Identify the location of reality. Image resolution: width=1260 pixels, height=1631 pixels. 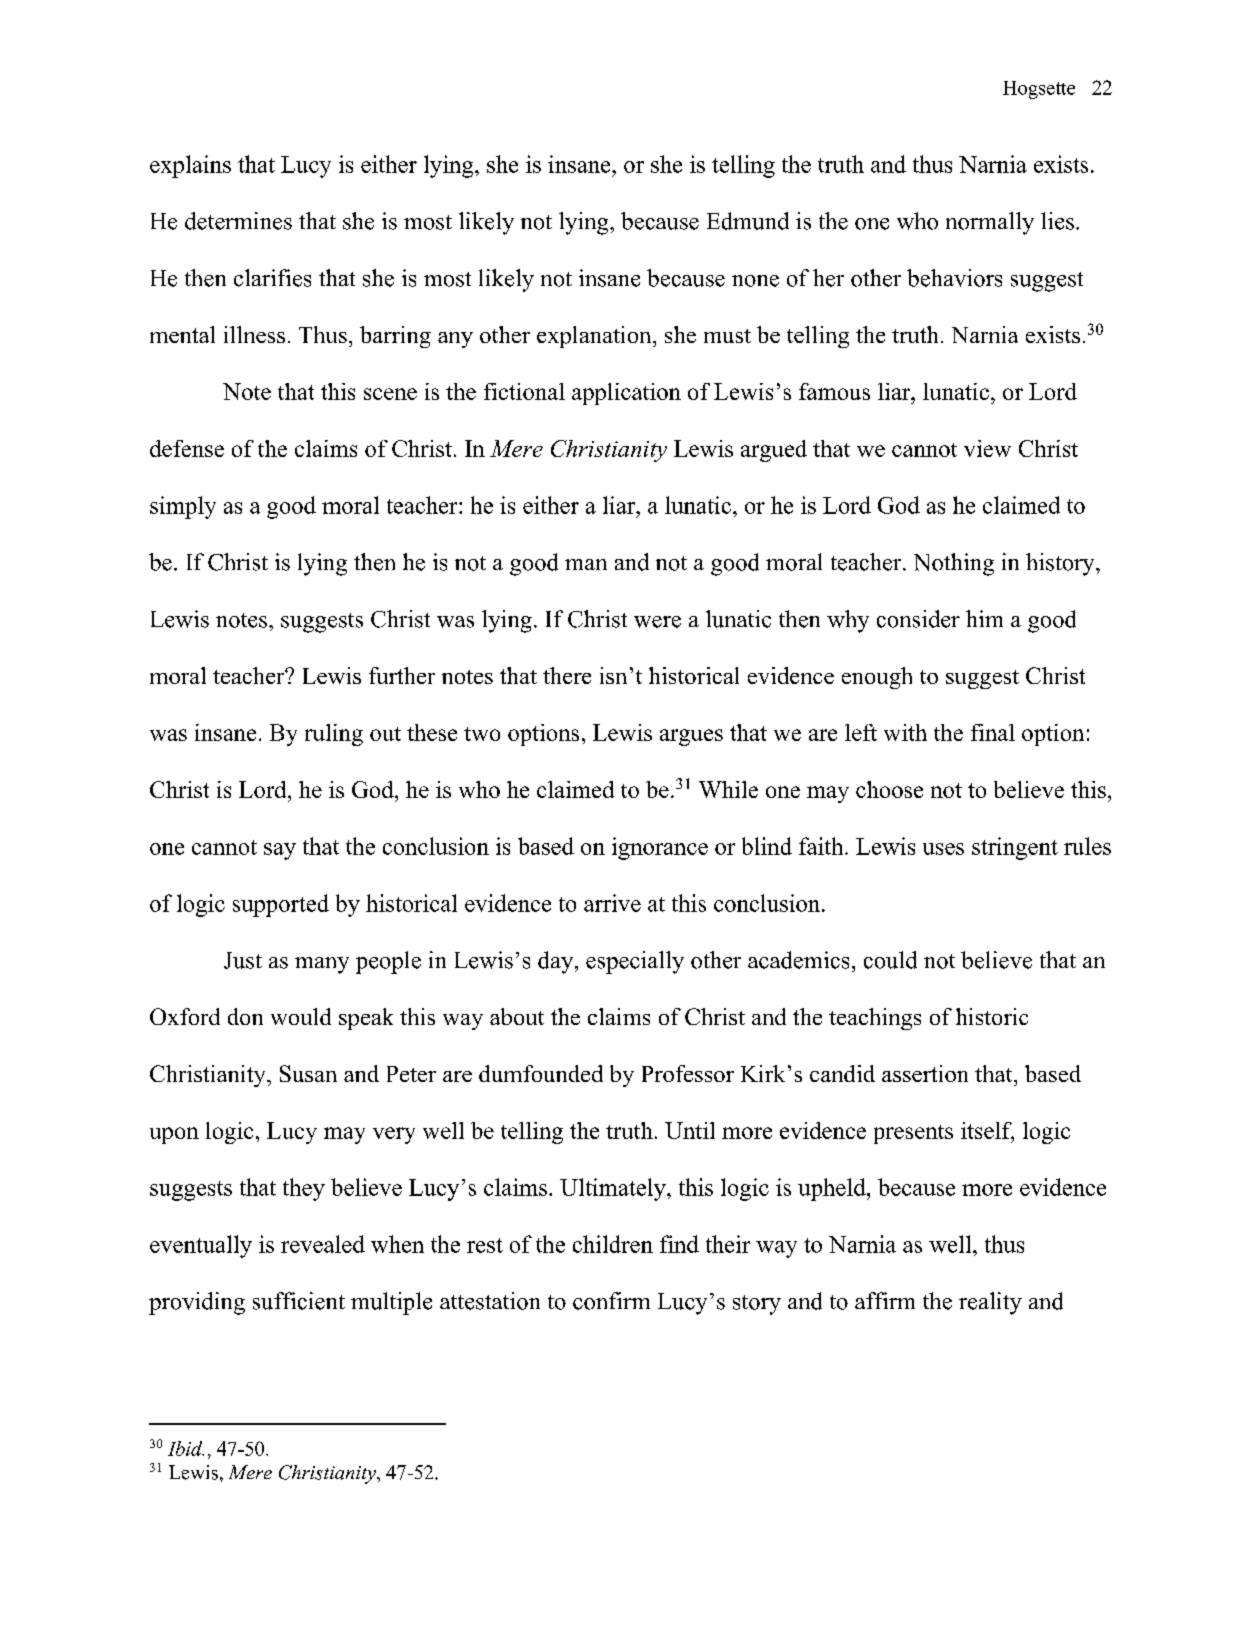
(990, 1303).
